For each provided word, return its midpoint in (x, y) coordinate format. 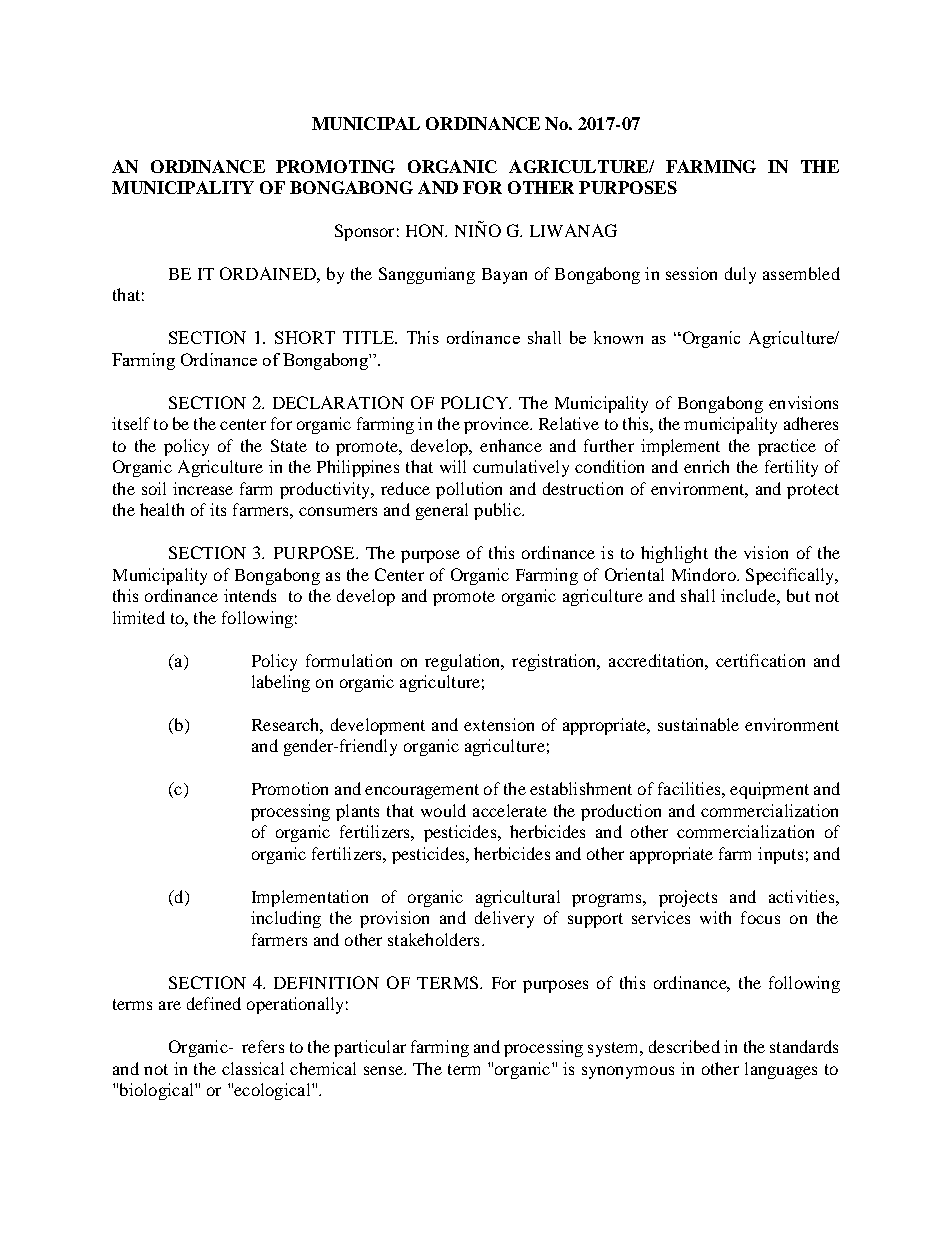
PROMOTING (335, 166)
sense (384, 1070)
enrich (706, 466)
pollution (469, 490)
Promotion (290, 788)
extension (499, 724)
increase (203, 488)
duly (740, 275)
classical (253, 1068)
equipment (769, 790)
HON (426, 230)
